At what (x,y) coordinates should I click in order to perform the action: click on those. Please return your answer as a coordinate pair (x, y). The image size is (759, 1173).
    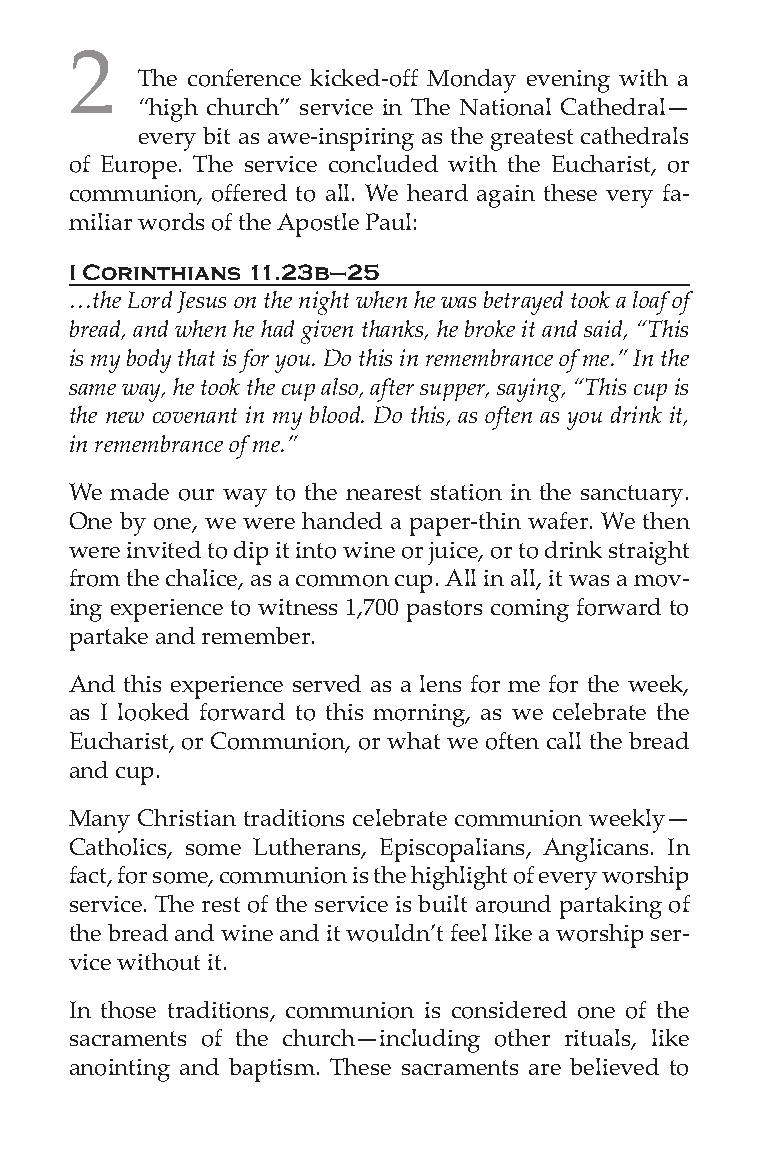
    Looking at the image, I should click on (128, 1010).
